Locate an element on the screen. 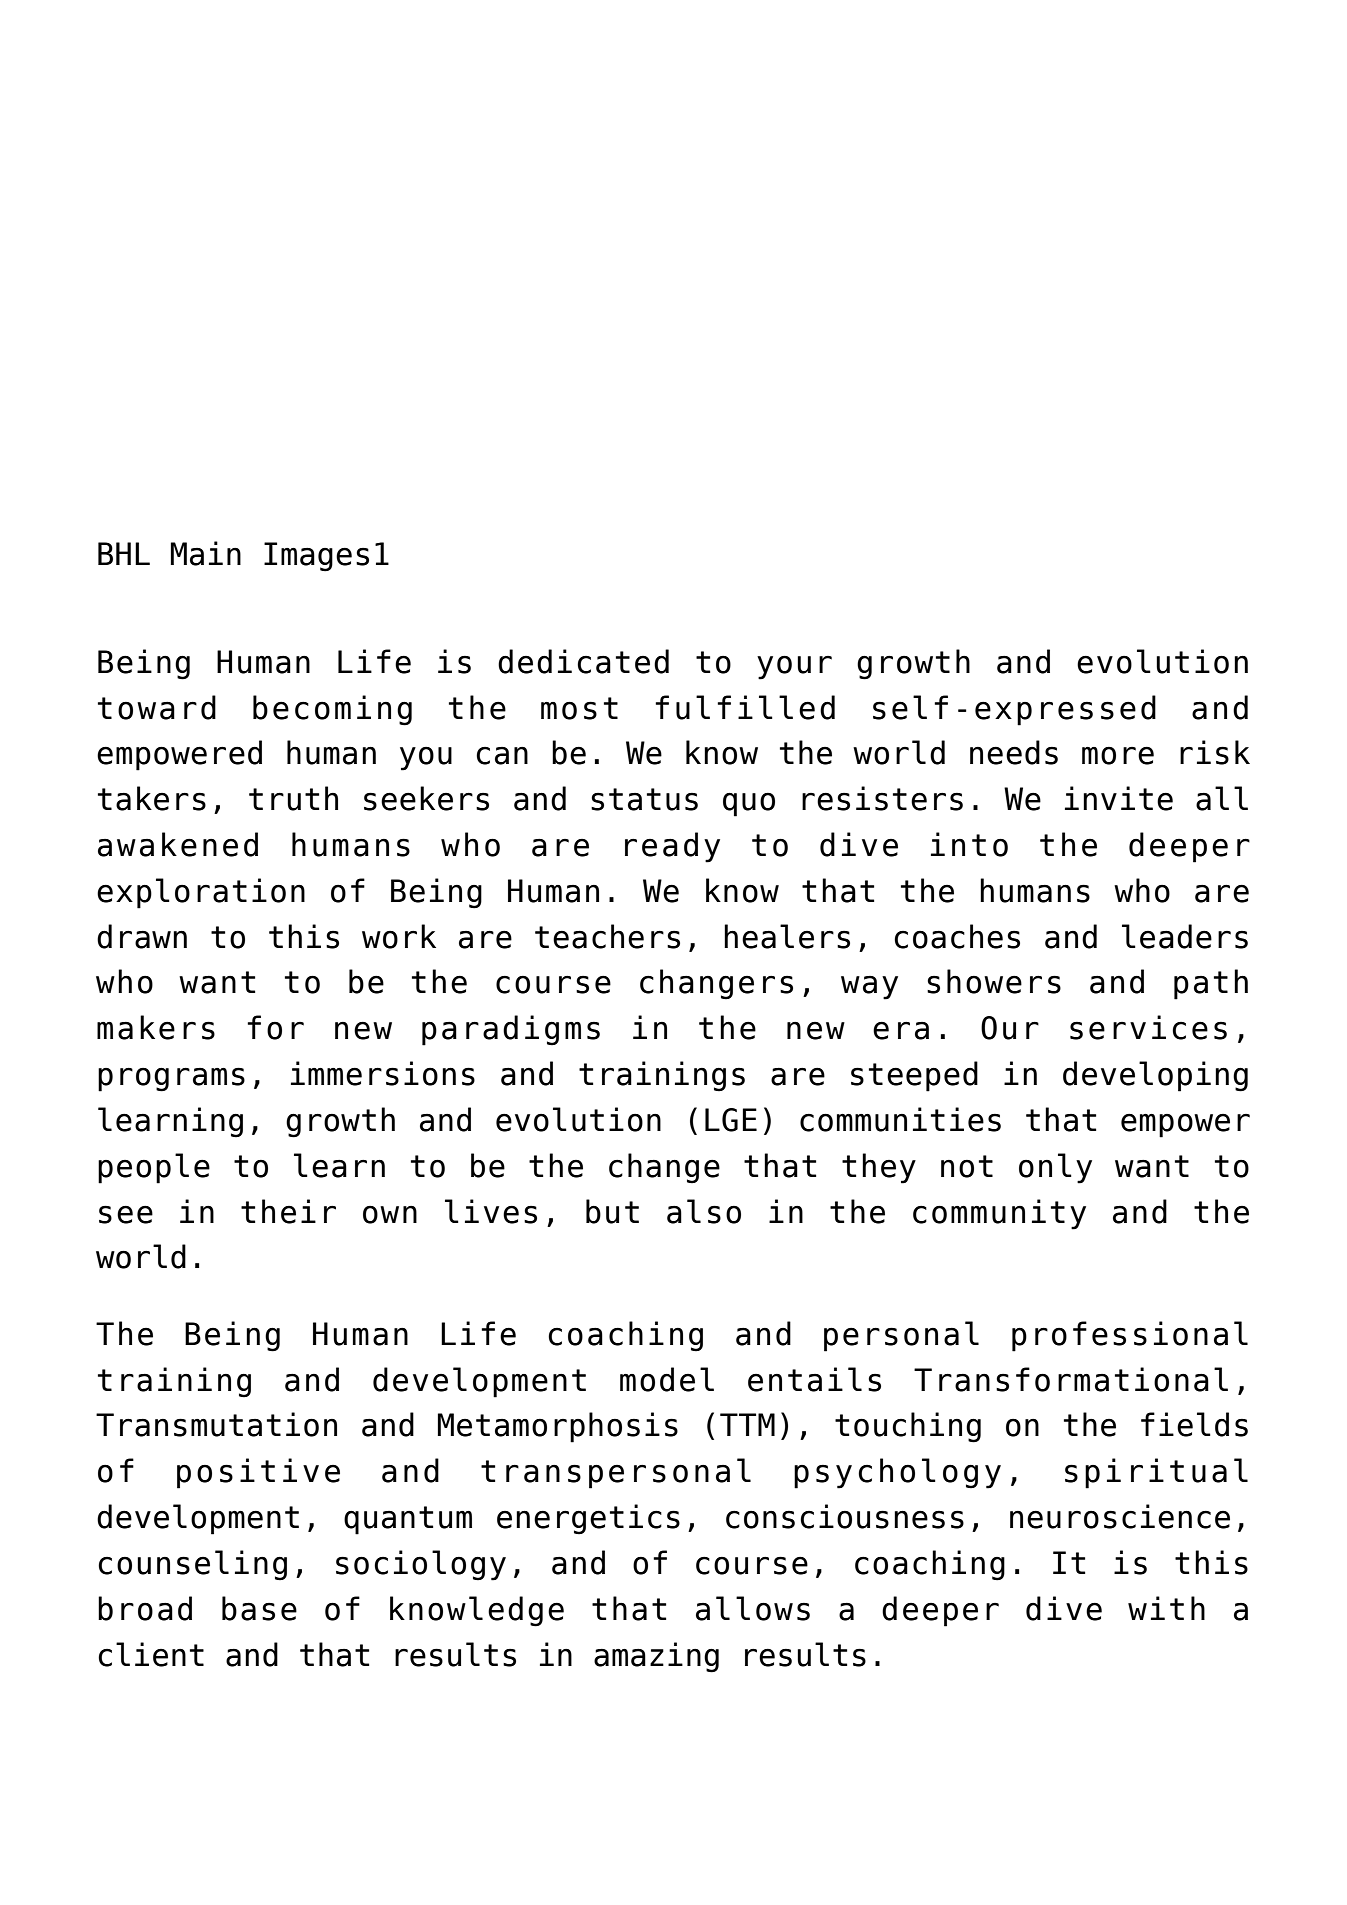 The image size is (1347, 1905). their is located at coordinates (288, 1211).
